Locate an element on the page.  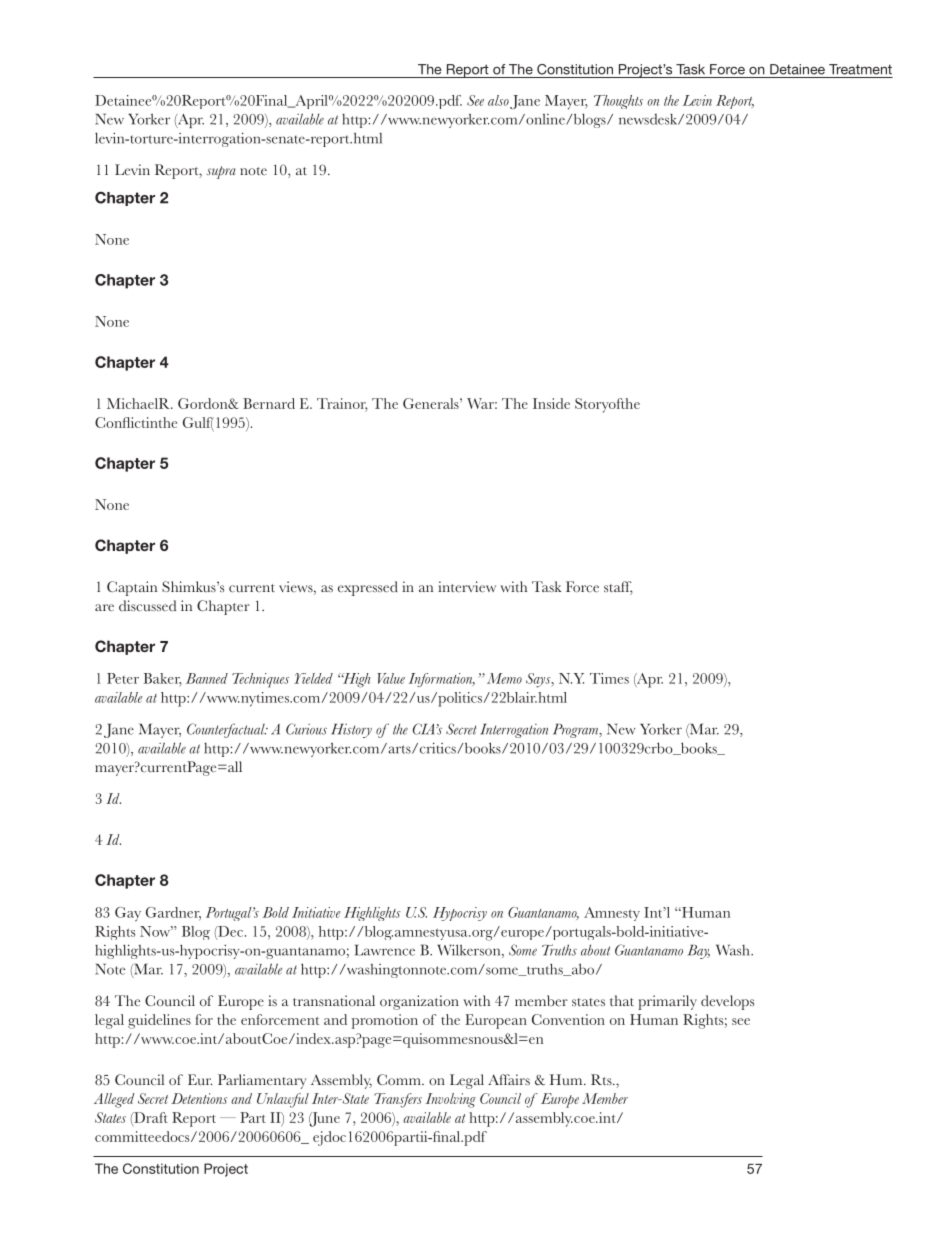
also is located at coordinates (498, 100).
